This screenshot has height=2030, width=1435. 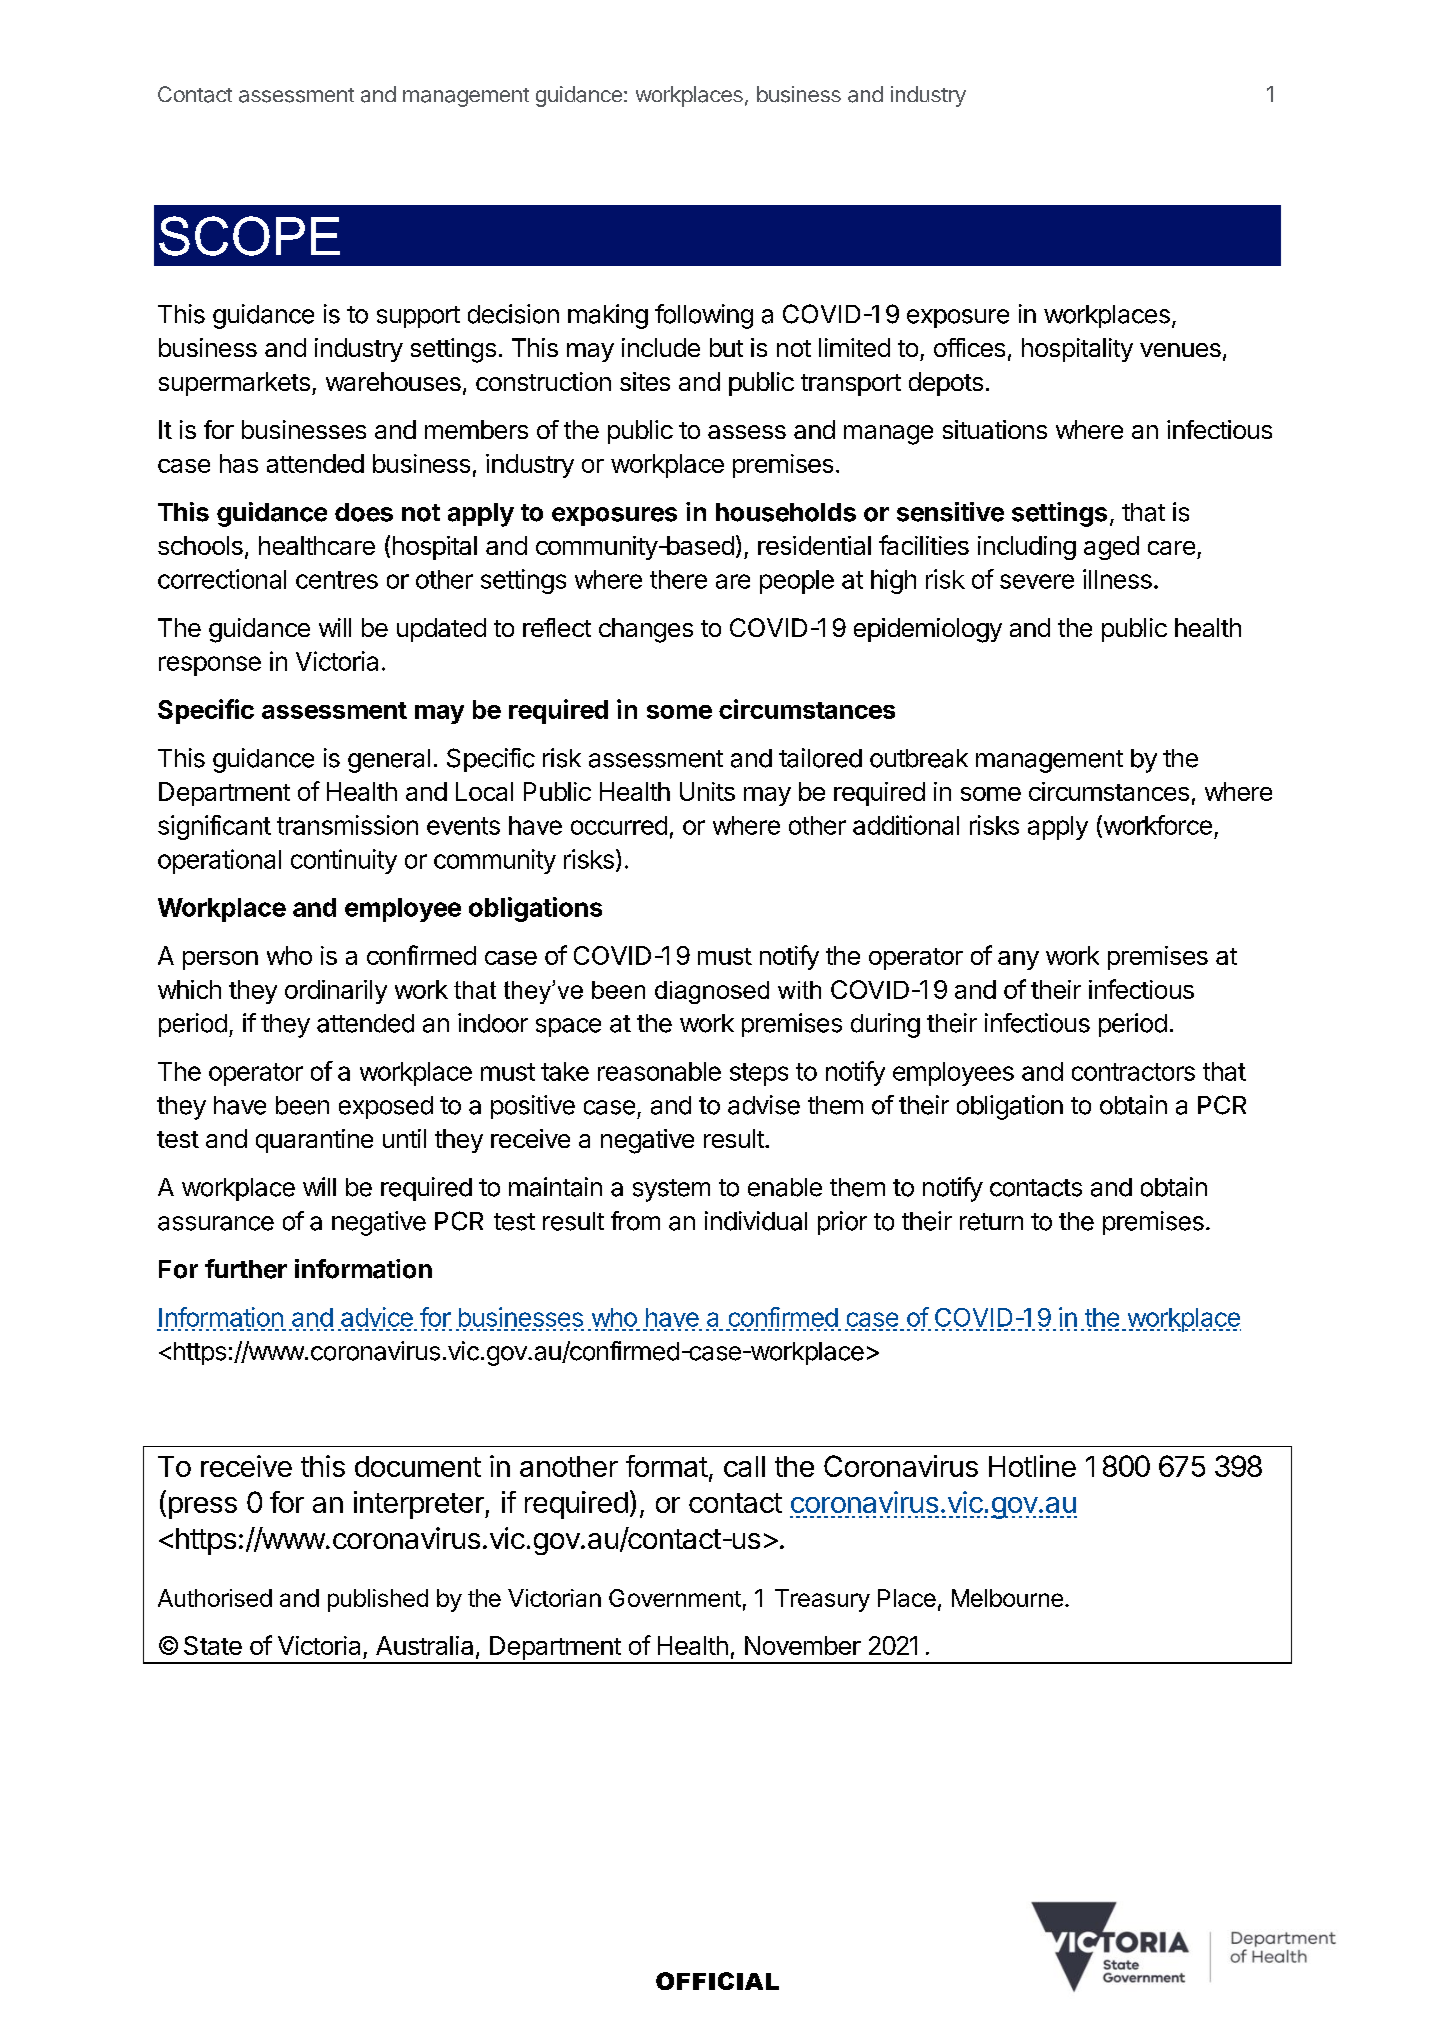 What do you see at coordinates (213, 1645) in the screenshot?
I see `State` at bounding box center [213, 1645].
